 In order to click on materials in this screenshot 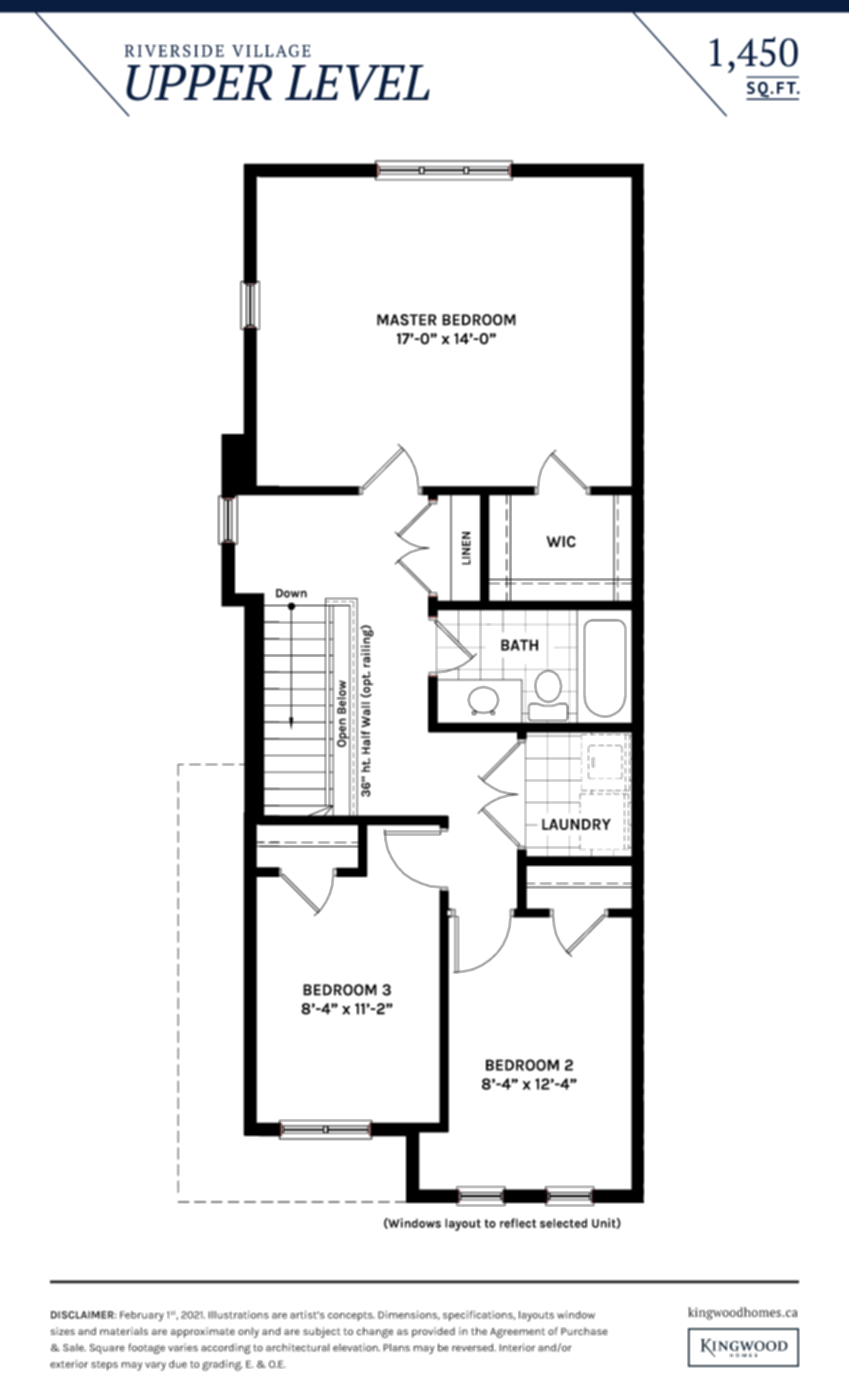, I will do `click(124, 1331)`.
